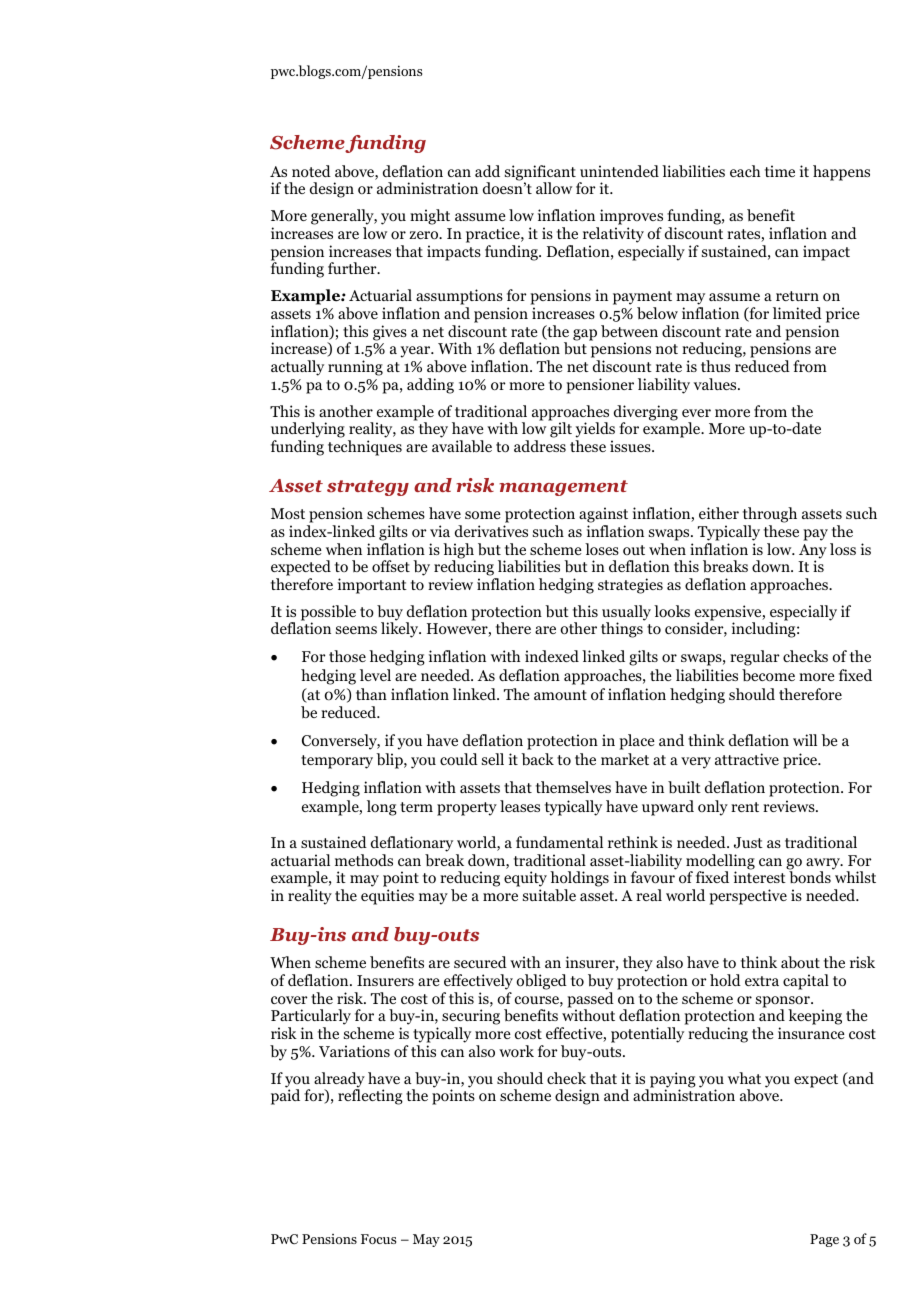 The image size is (924, 1308). Describe the element at coordinates (800, 962) in the image. I see `about` at that location.
